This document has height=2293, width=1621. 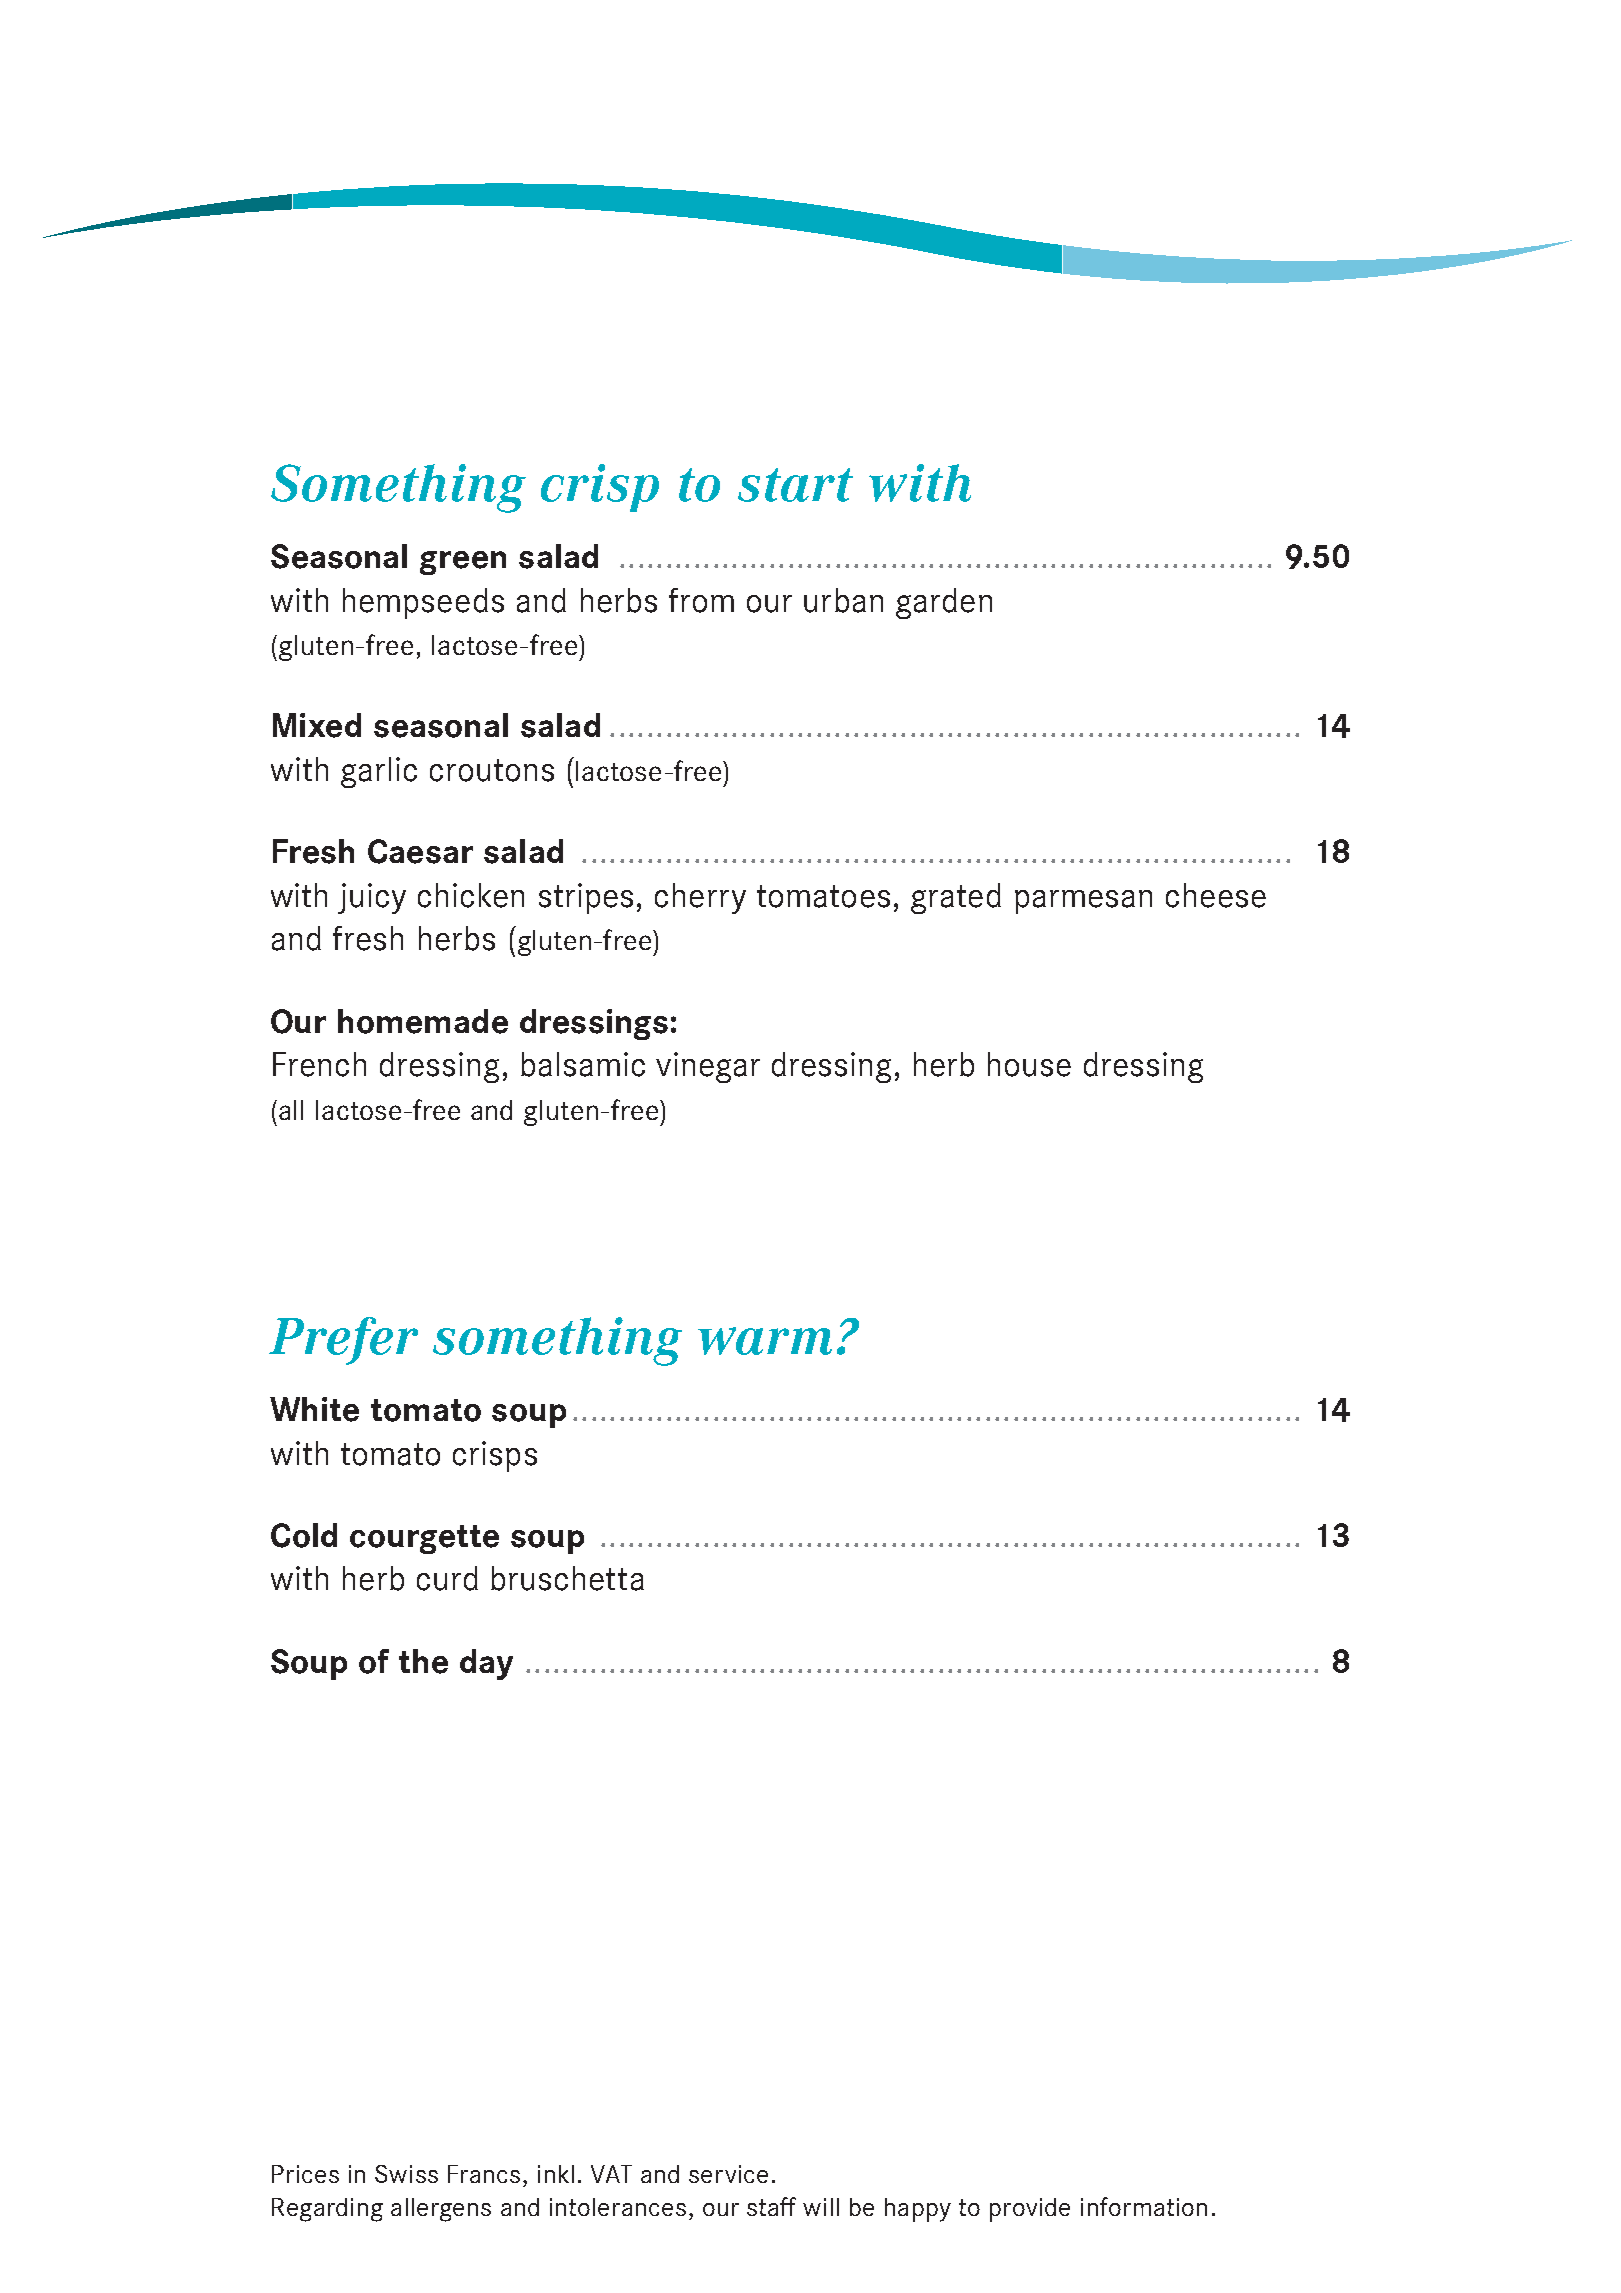 What do you see at coordinates (486, 1664) in the document?
I see `day` at bounding box center [486, 1664].
